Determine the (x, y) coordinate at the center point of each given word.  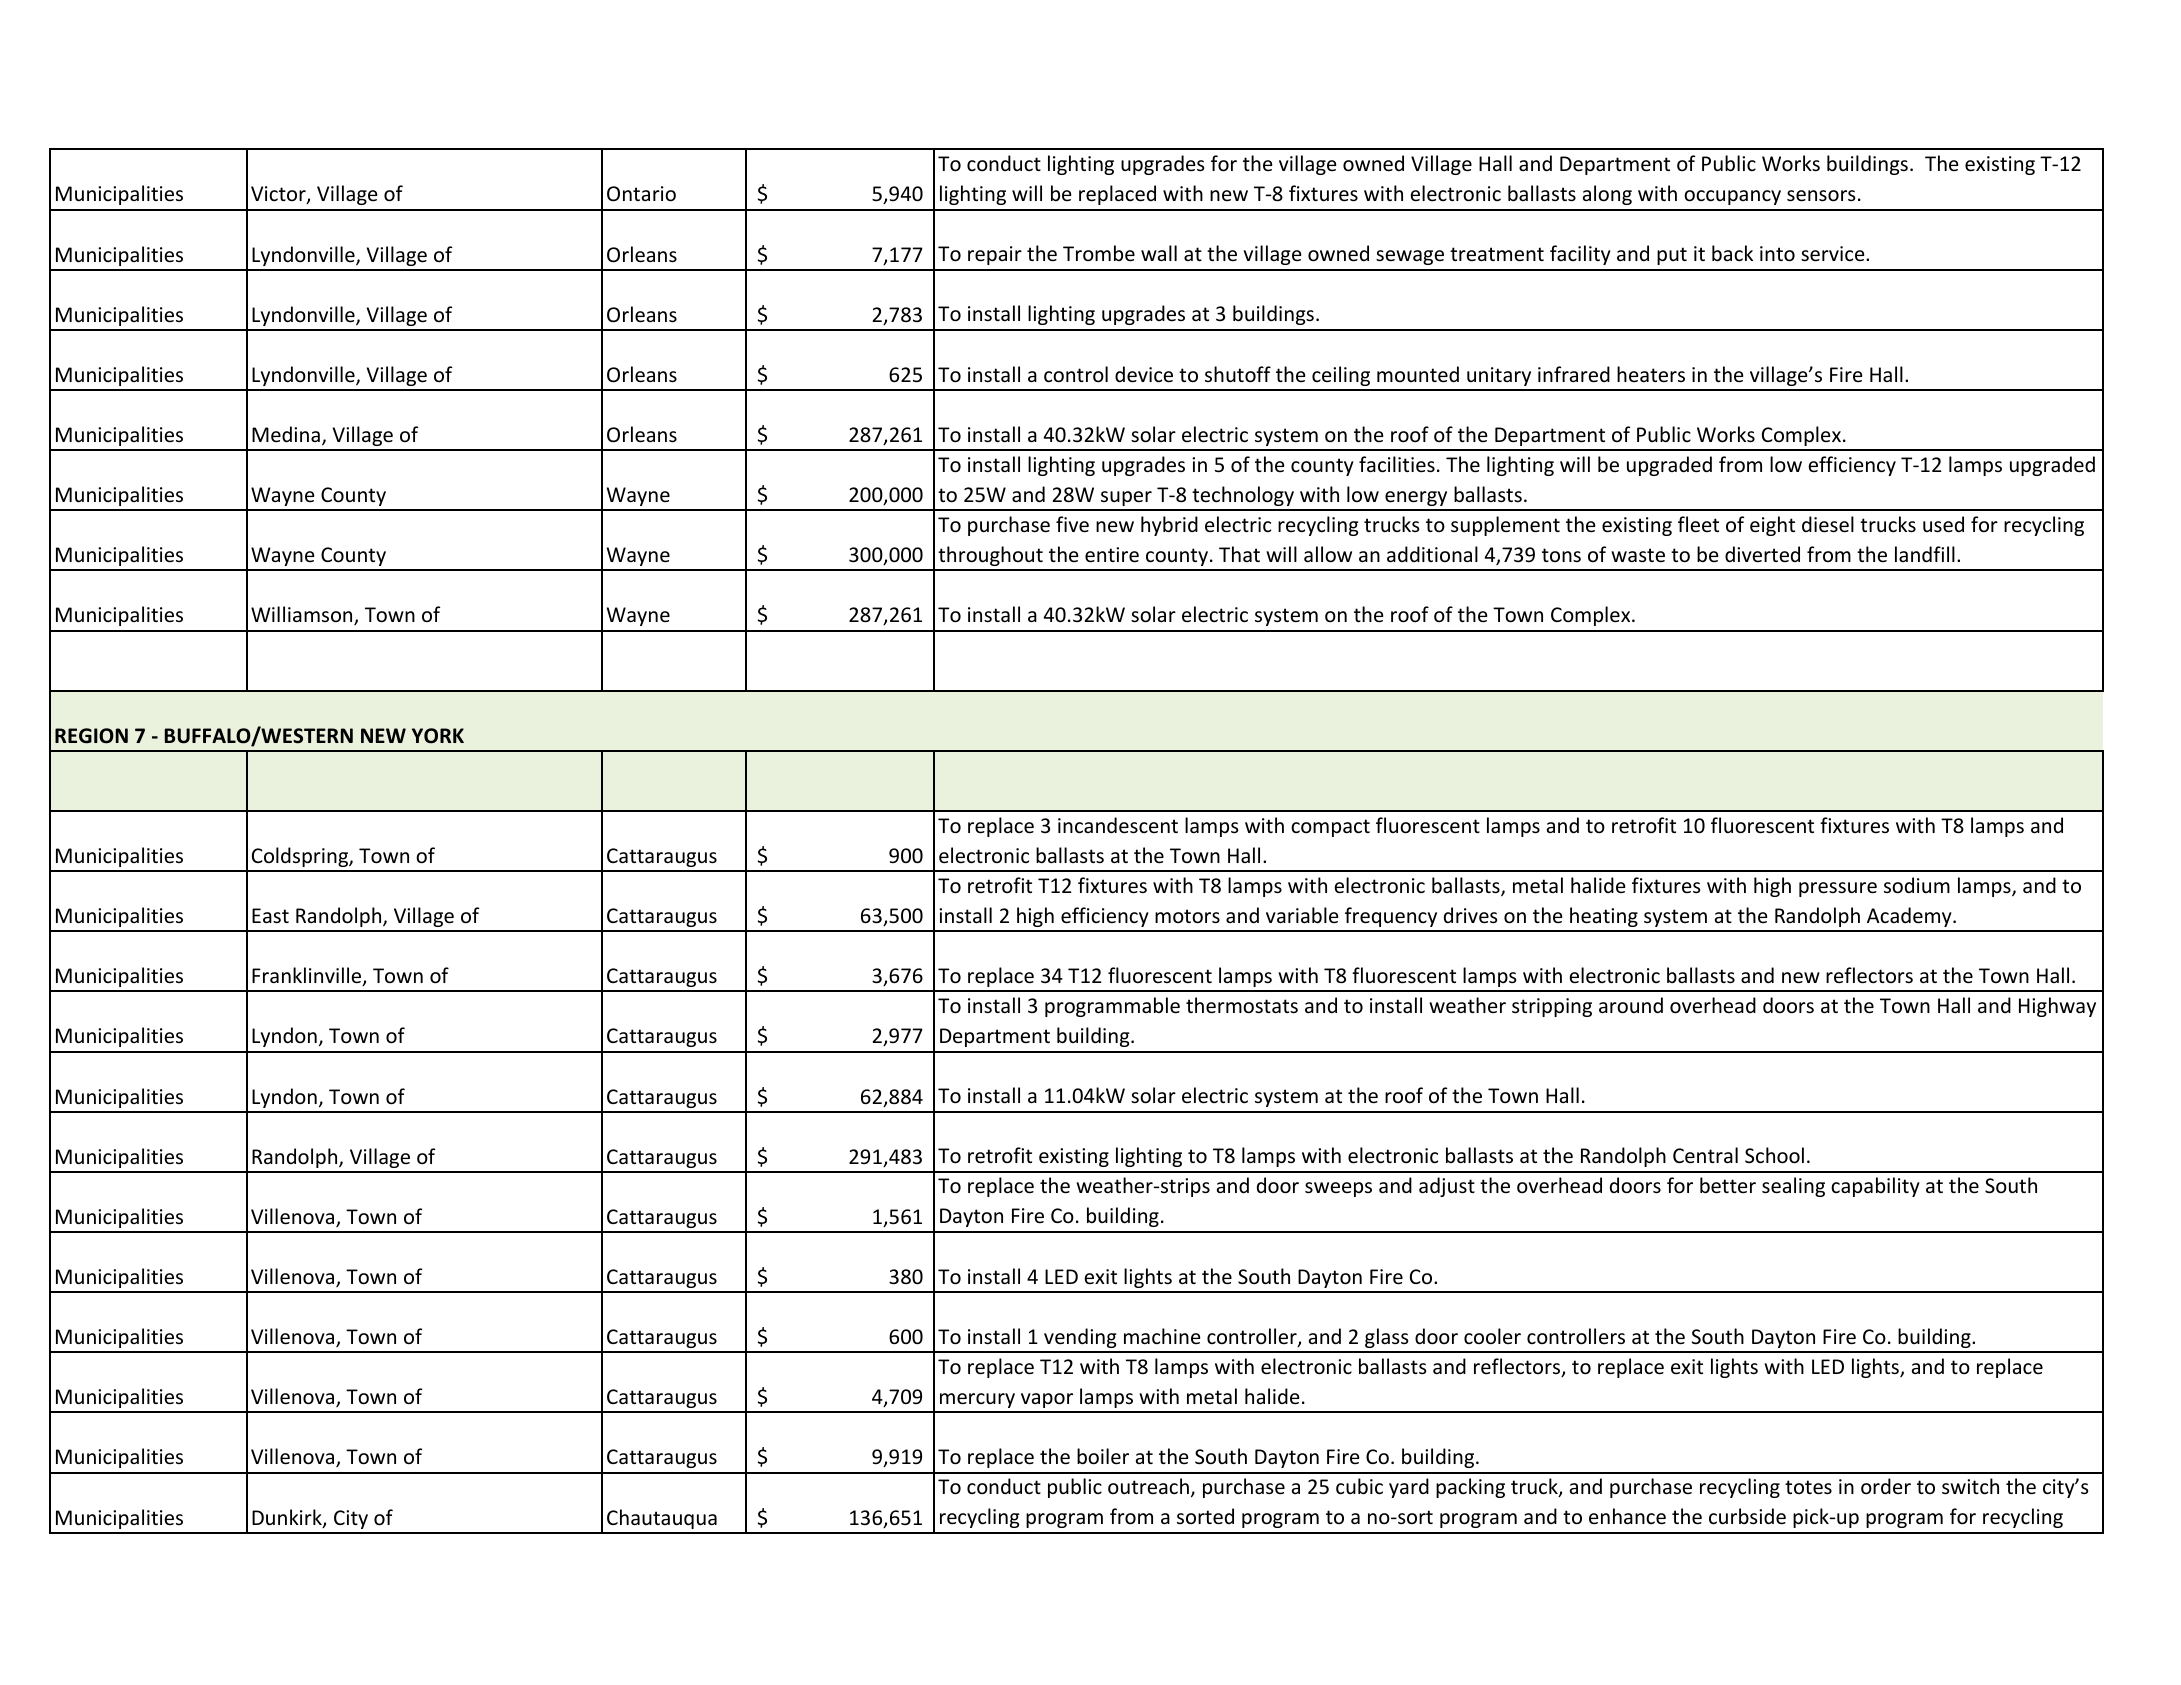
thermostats (1242, 1005)
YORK (438, 736)
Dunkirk (288, 1518)
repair (995, 255)
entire (1112, 555)
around (1631, 1005)
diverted (1762, 554)
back (1732, 253)
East (270, 916)
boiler (1103, 1456)
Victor (279, 195)
